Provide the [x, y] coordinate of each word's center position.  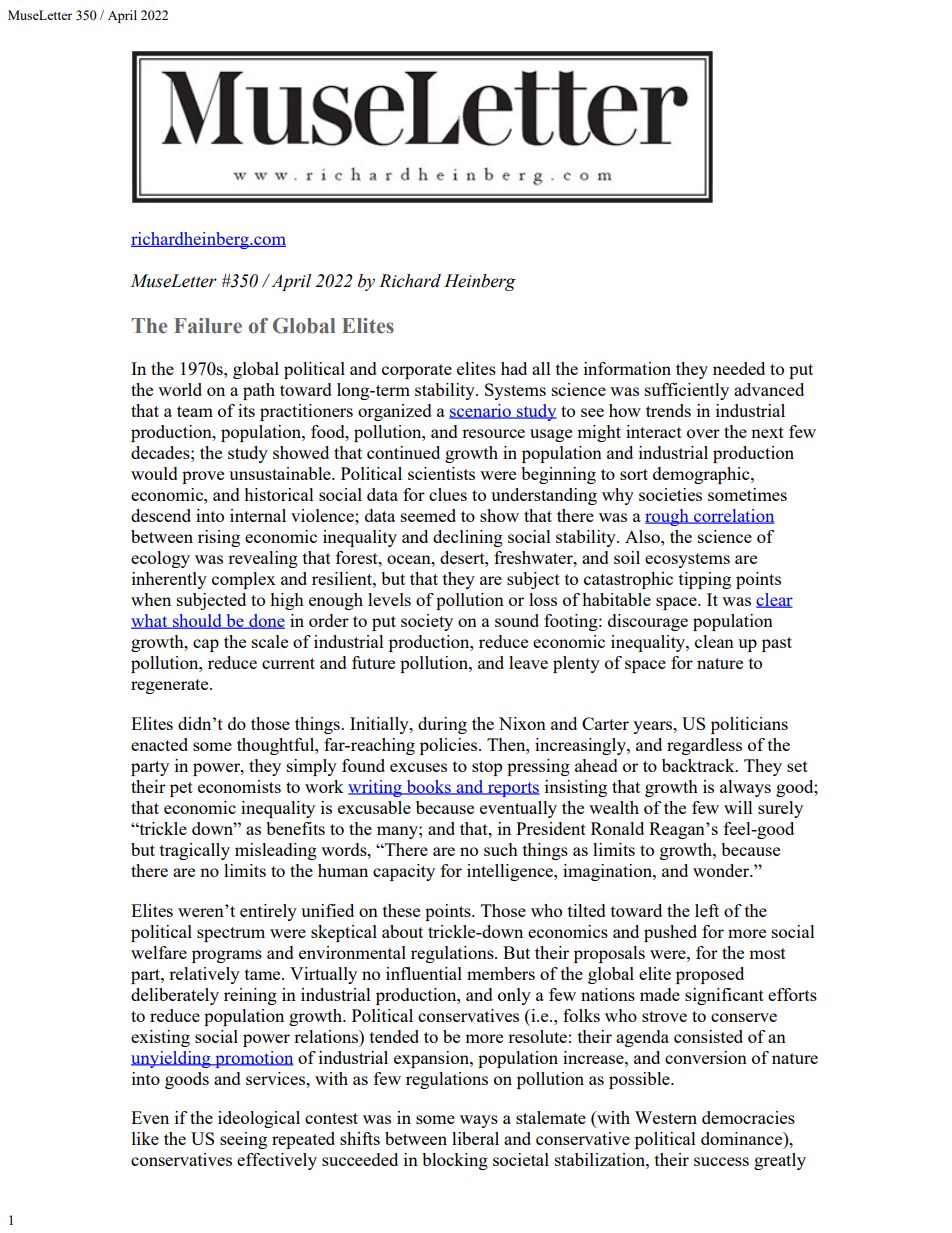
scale [270, 641]
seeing [243, 1140]
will [738, 807]
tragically [195, 851]
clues [448, 494]
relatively [204, 975]
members [501, 973]
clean [714, 641]
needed [739, 368]
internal [258, 515]
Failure [208, 326]
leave [528, 662]
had [514, 368]
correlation [733, 516]
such [501, 849]
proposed [710, 975]
